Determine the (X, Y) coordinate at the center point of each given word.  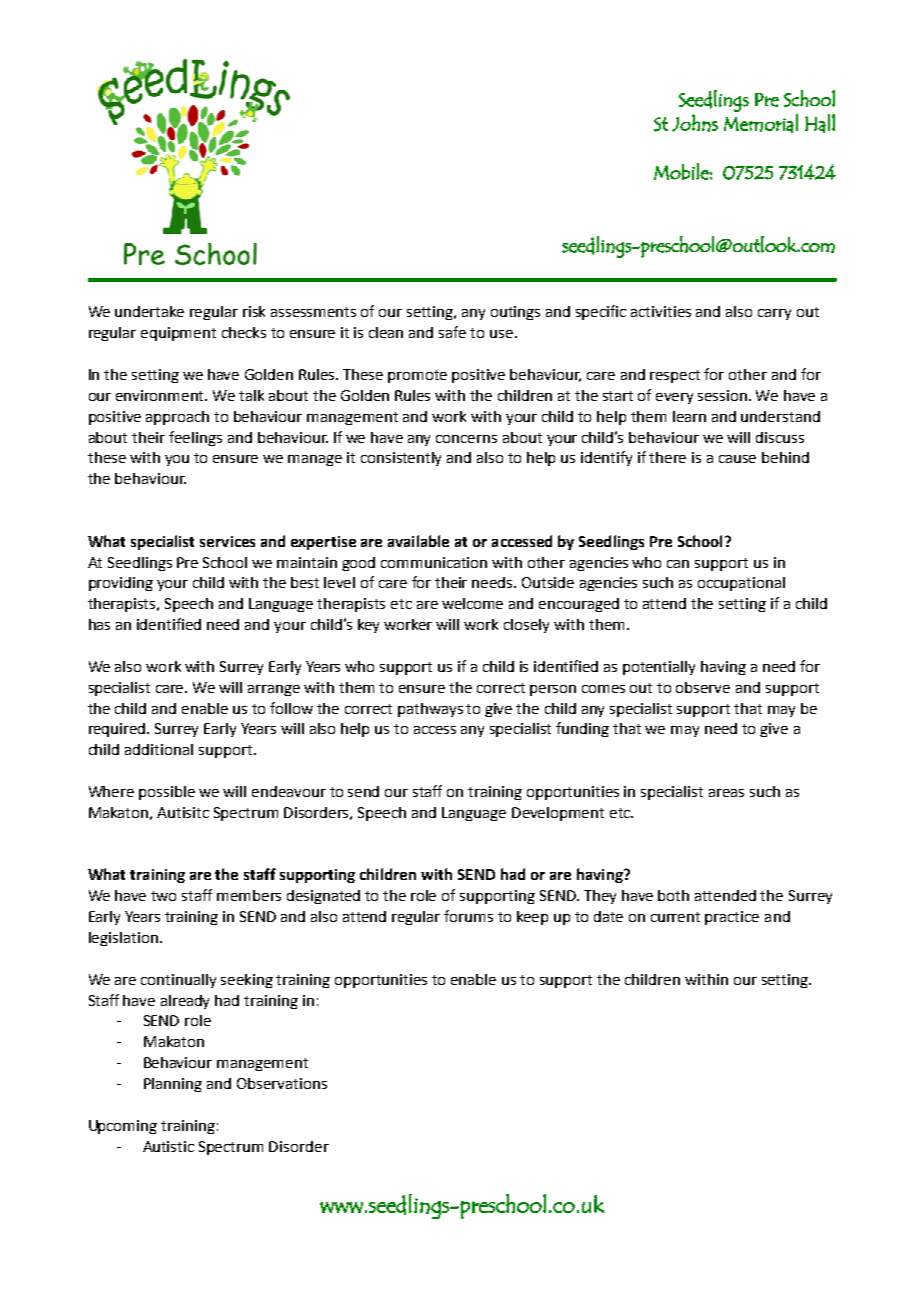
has (99, 624)
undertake (149, 311)
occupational (741, 584)
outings (515, 313)
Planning (173, 1085)
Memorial (761, 123)
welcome (472, 603)
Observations (282, 1083)
